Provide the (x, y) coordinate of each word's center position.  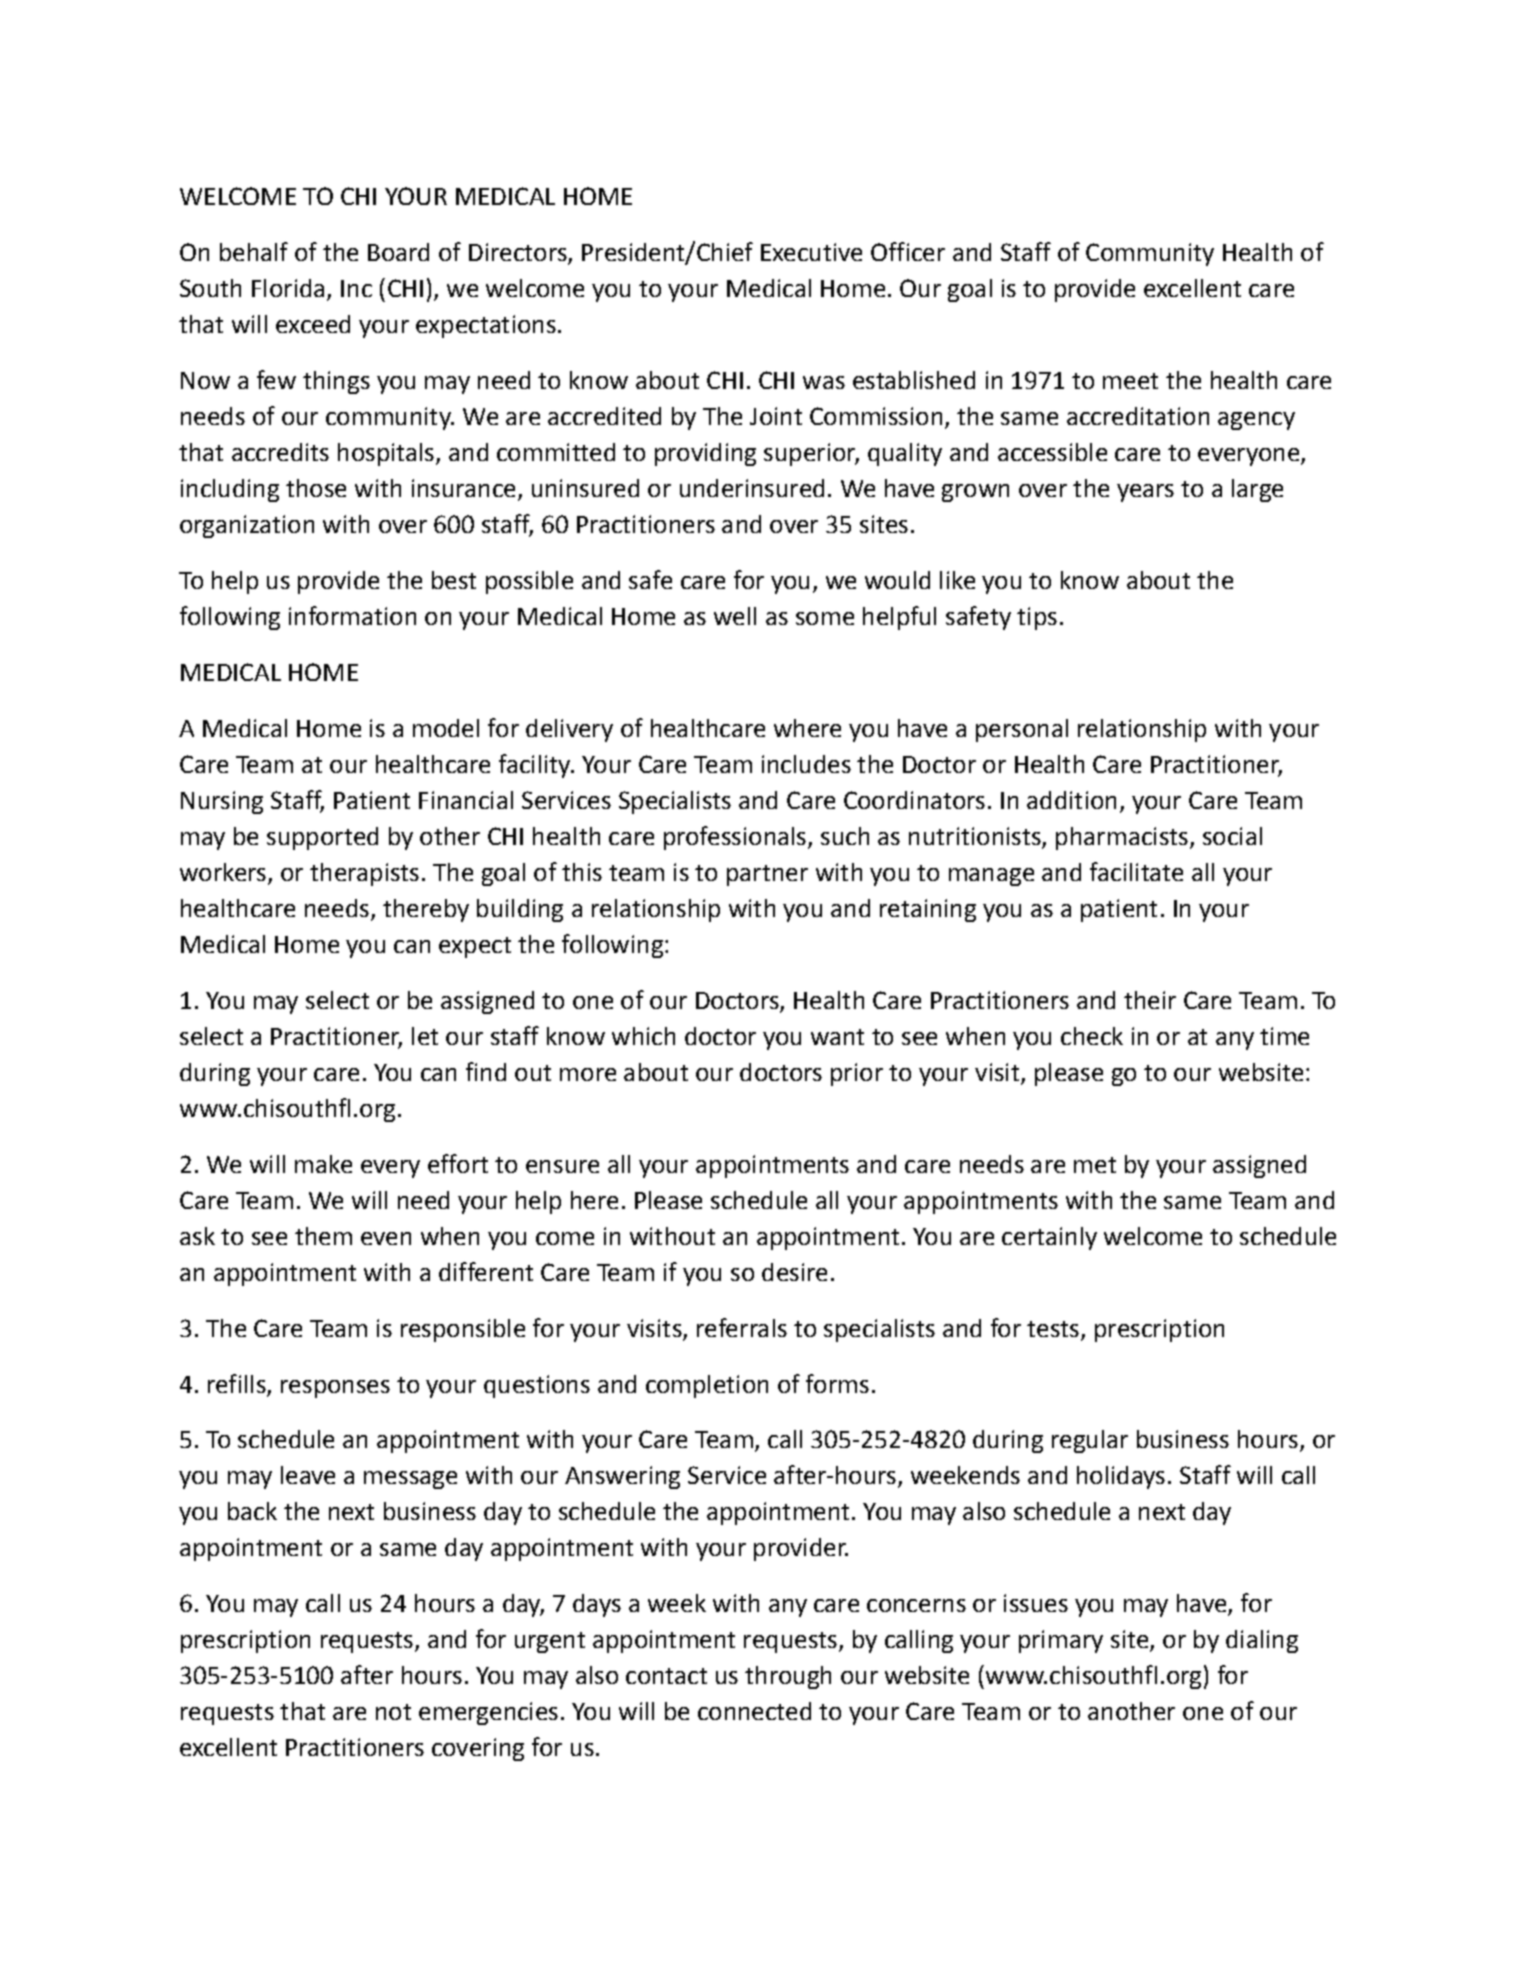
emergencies (488, 1713)
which (643, 1036)
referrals (742, 1327)
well (735, 616)
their (1150, 1000)
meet (1130, 381)
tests (1053, 1329)
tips (1037, 618)
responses (335, 1389)
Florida (288, 288)
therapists (364, 874)
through (788, 1677)
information (352, 615)
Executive (811, 252)
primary (1061, 1641)
